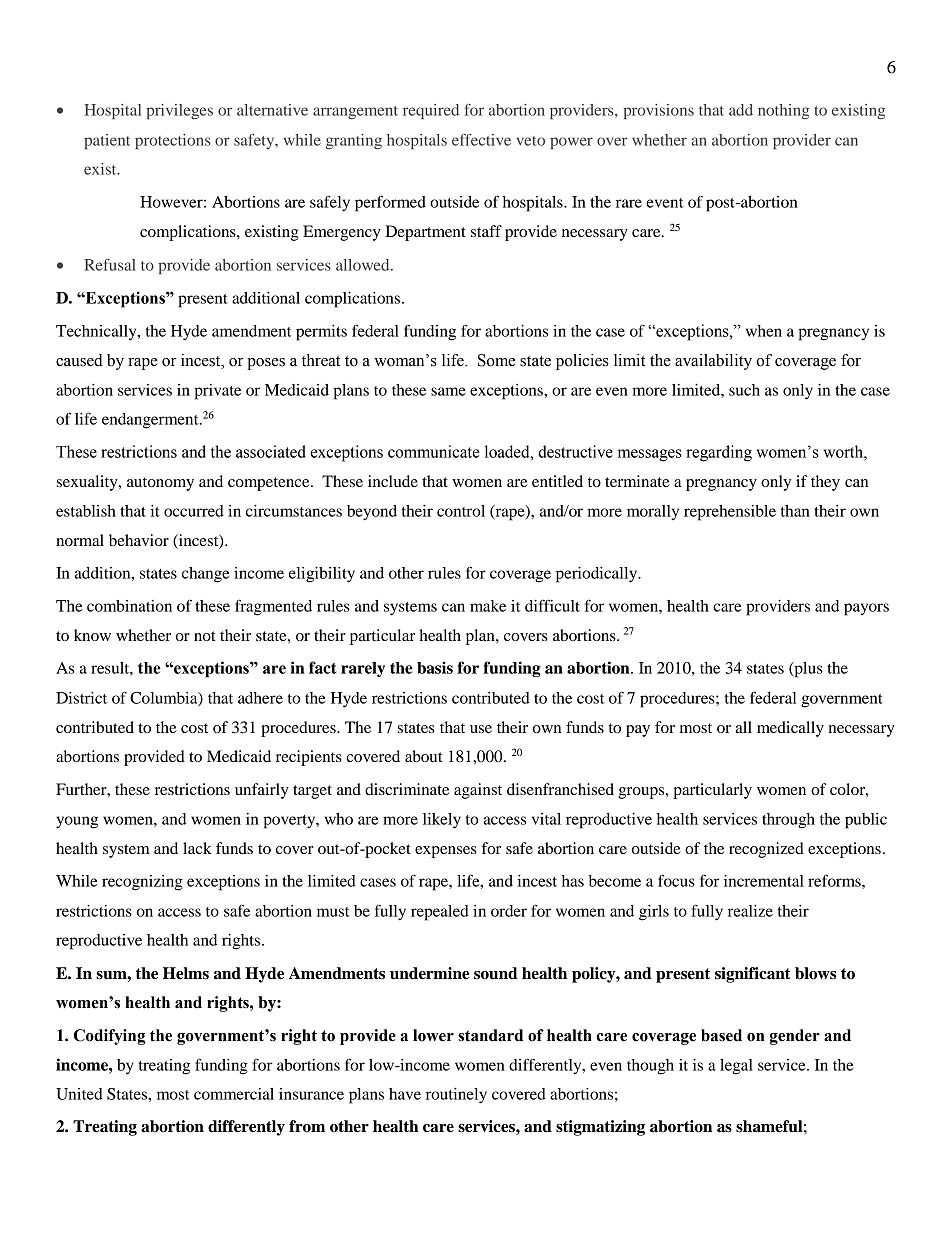 The width and height of the page is (952, 1233). Describe the element at coordinates (478, 791) in the page. I see `against` at that location.
